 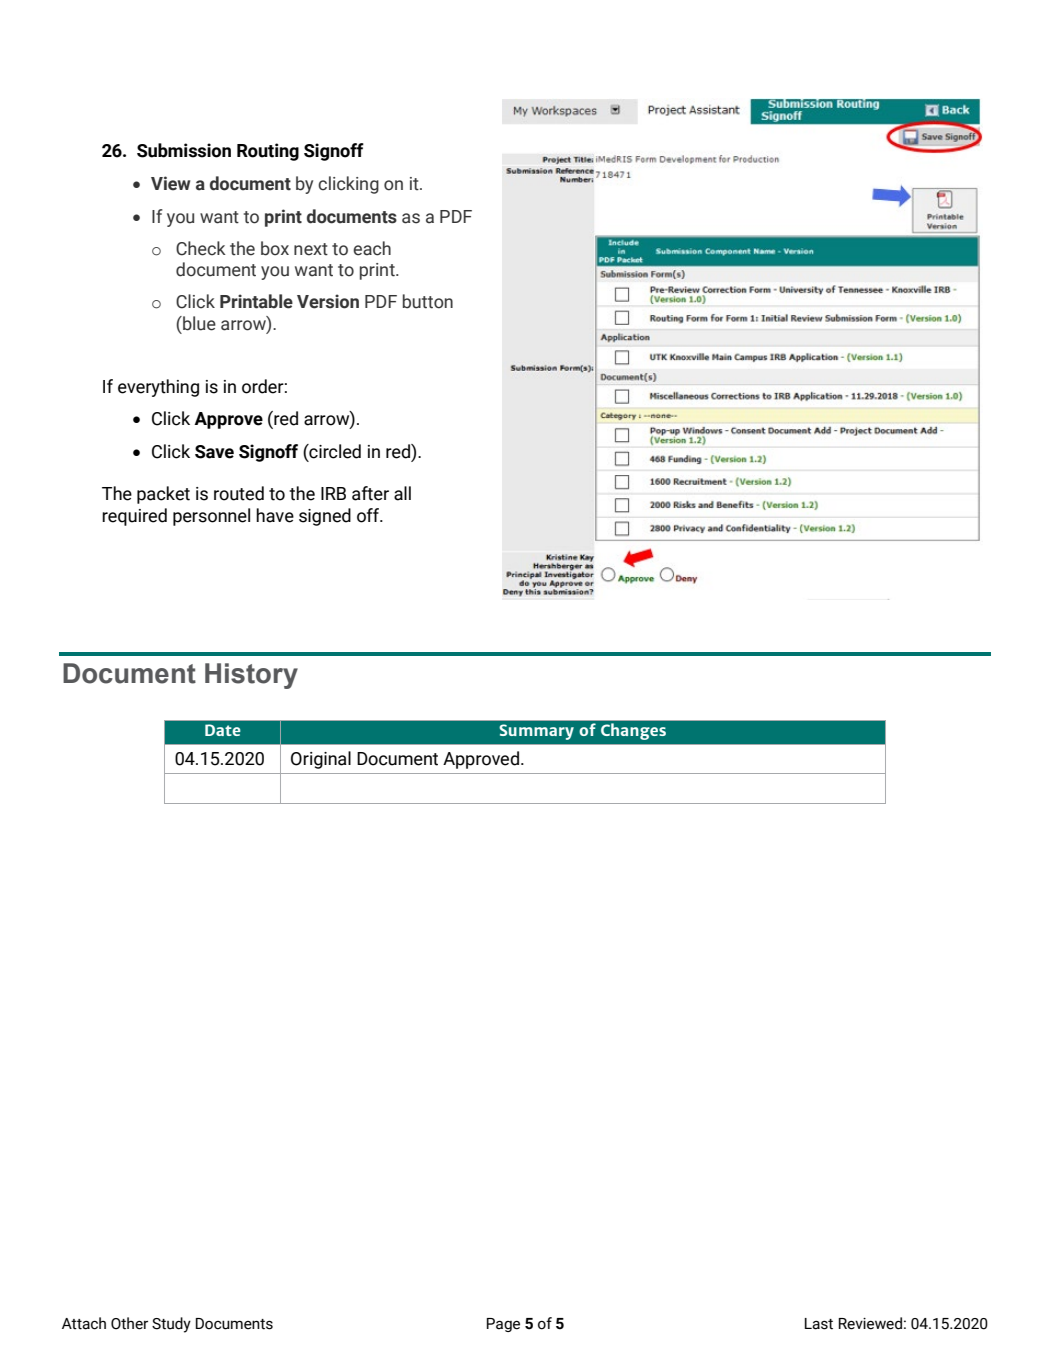 I want to click on Summary, so click(x=536, y=732).
